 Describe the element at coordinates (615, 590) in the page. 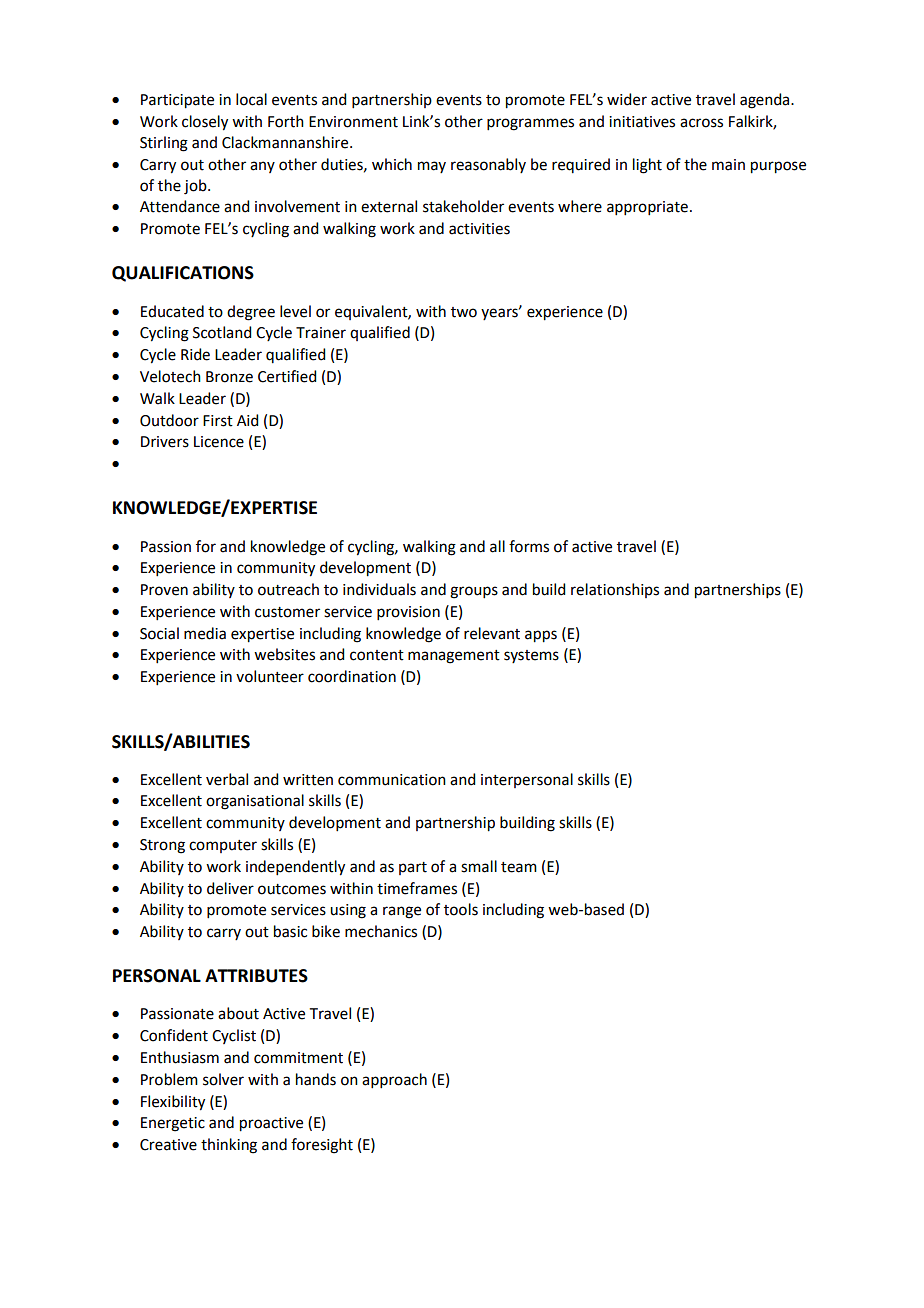

I see `relationships` at that location.
